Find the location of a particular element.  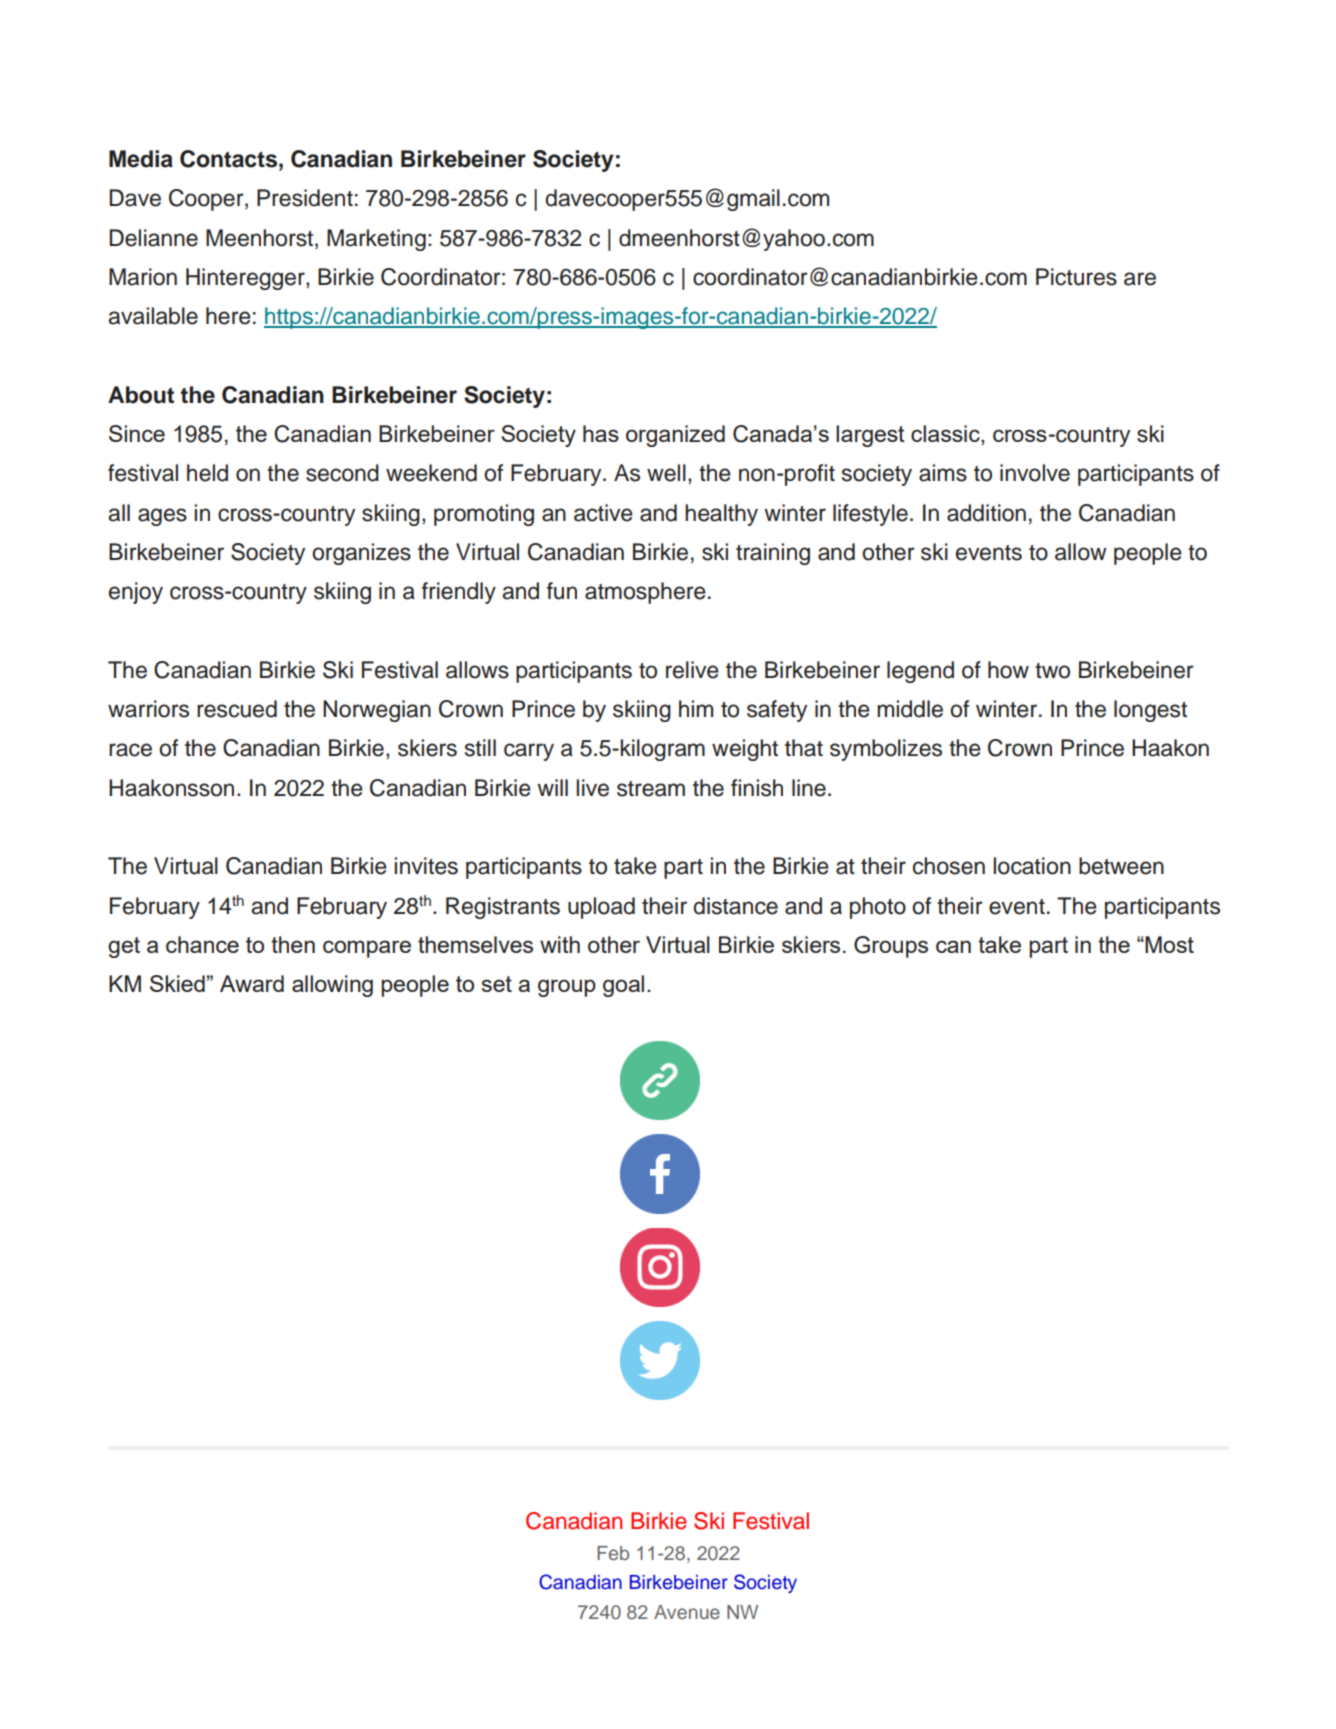

President is located at coordinates (305, 198).
